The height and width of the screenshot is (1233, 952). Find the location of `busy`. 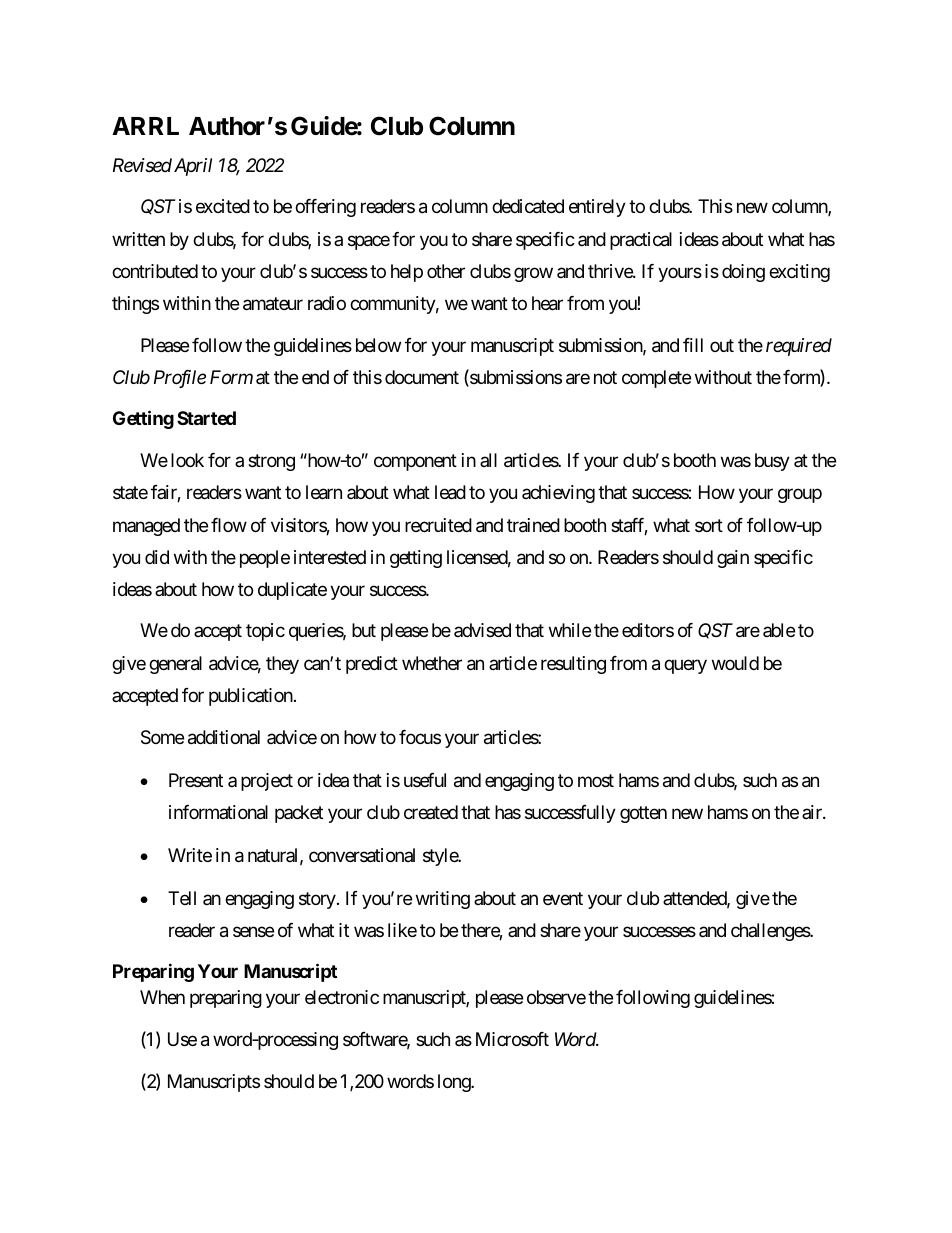

busy is located at coordinates (772, 462).
